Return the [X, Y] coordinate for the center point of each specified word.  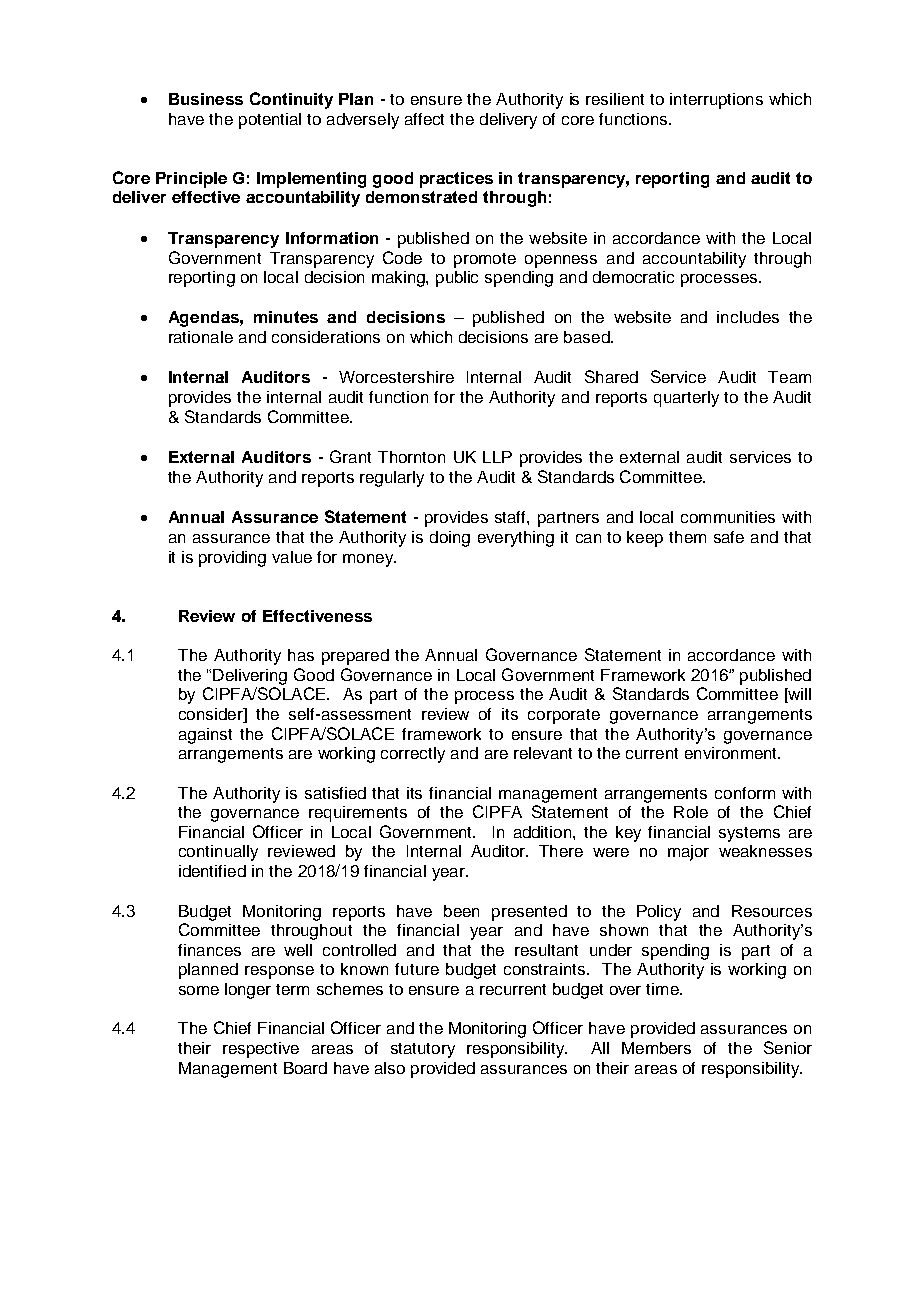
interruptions [716, 101]
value [292, 557]
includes [748, 317]
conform [745, 793]
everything [516, 539]
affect [424, 119]
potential [270, 121]
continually [218, 853]
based [588, 337]
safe [729, 537]
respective [261, 1050]
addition [544, 832]
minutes [286, 317]
